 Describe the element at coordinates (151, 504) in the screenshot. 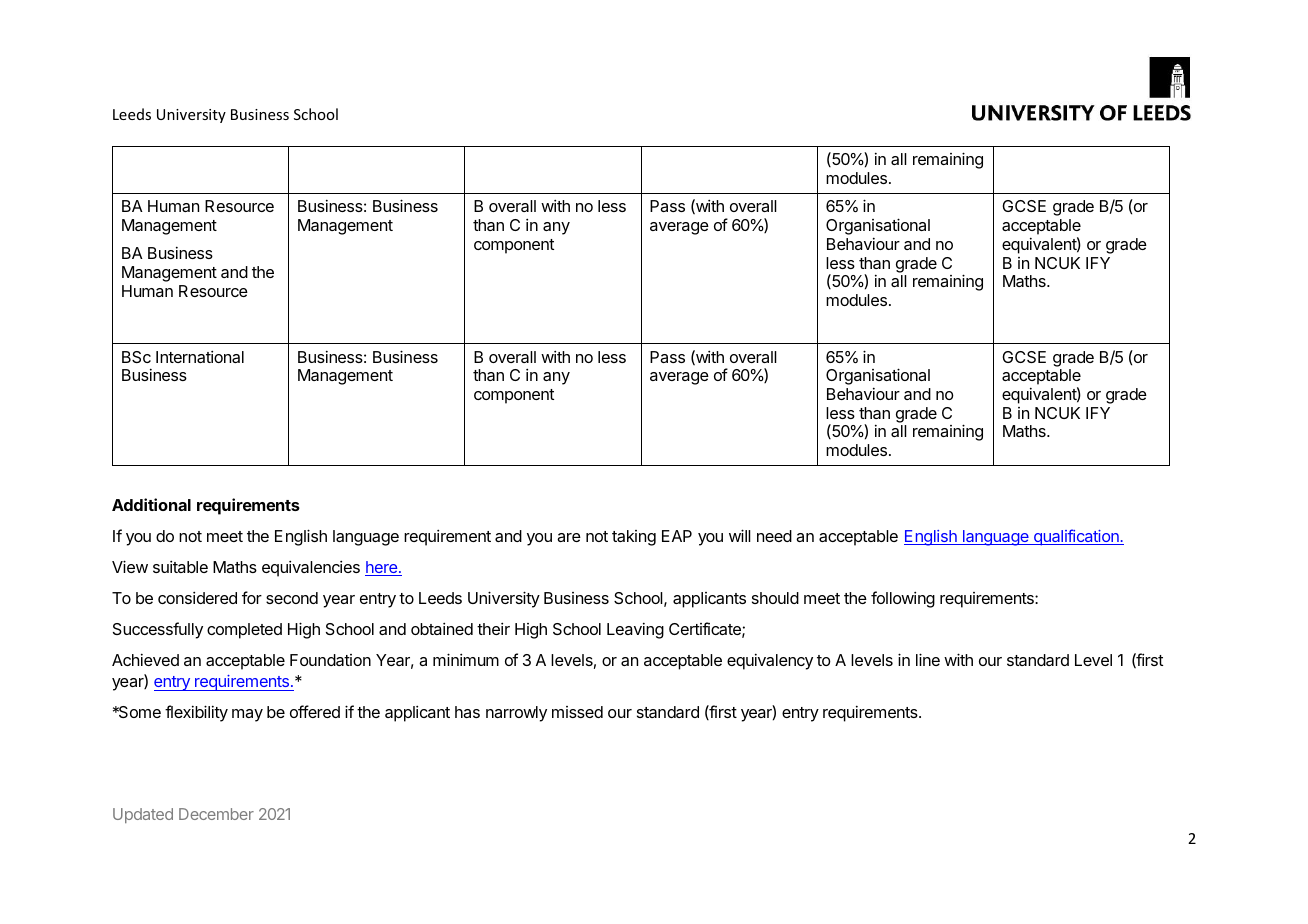

I see `Additional` at that location.
